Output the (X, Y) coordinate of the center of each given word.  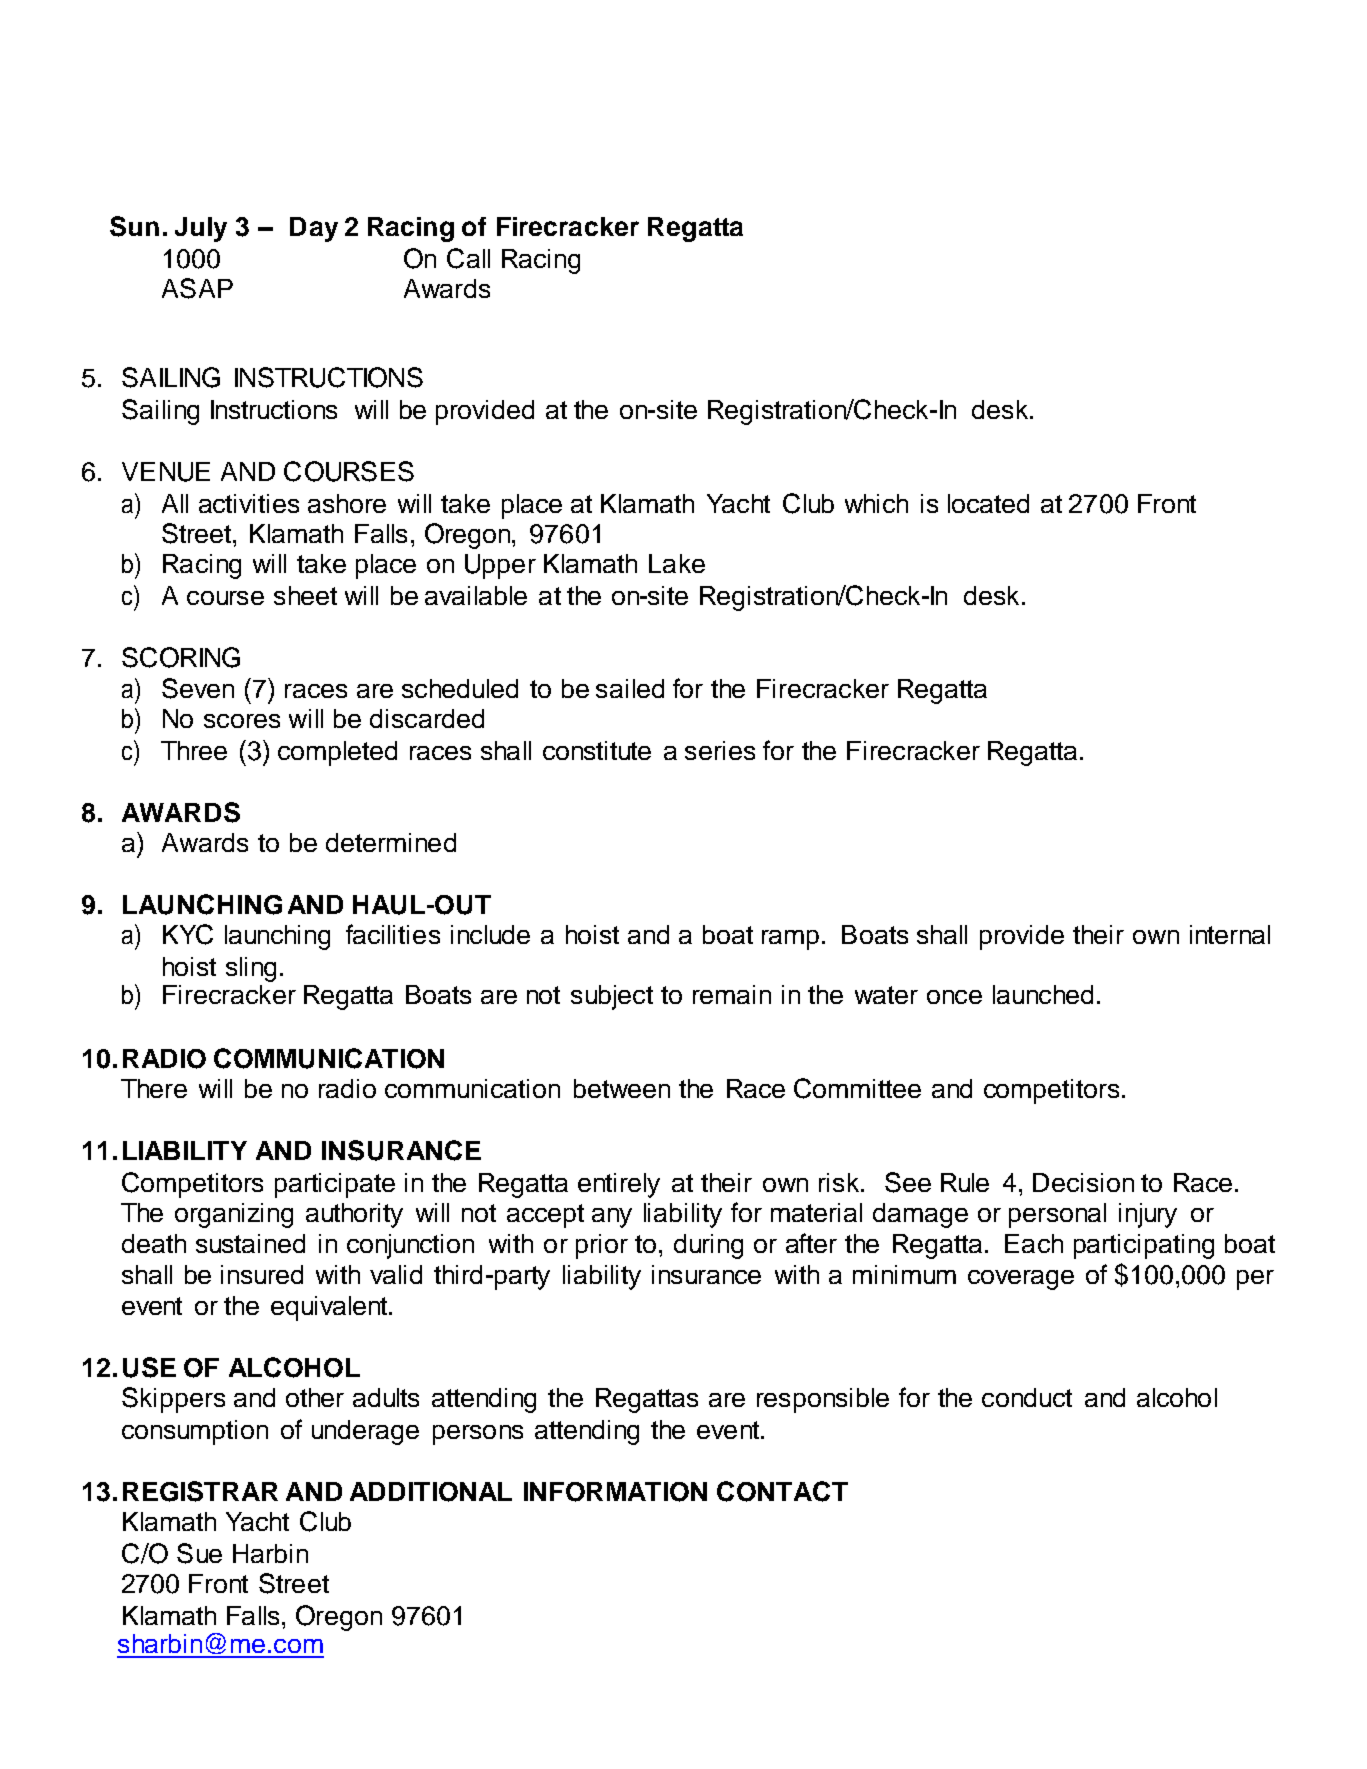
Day (314, 229)
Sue (199, 1553)
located (988, 503)
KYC (188, 934)
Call (468, 258)
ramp (790, 940)
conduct (1027, 1397)
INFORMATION (615, 1492)
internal (1230, 934)
